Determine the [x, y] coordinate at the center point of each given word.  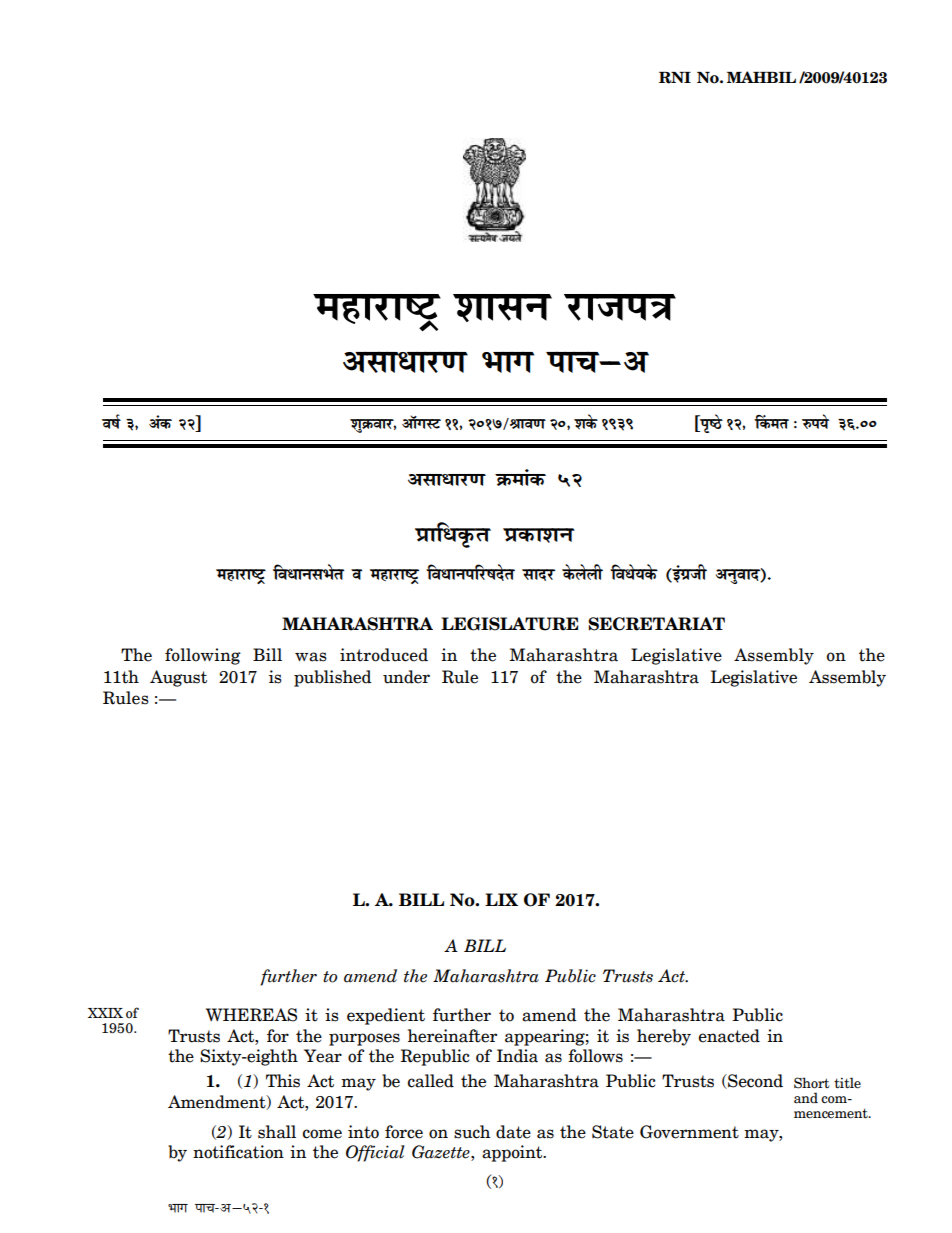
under [406, 677]
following [203, 656]
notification [238, 1152]
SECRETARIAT [656, 624]
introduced [384, 655]
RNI [675, 78]
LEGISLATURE [510, 624]
